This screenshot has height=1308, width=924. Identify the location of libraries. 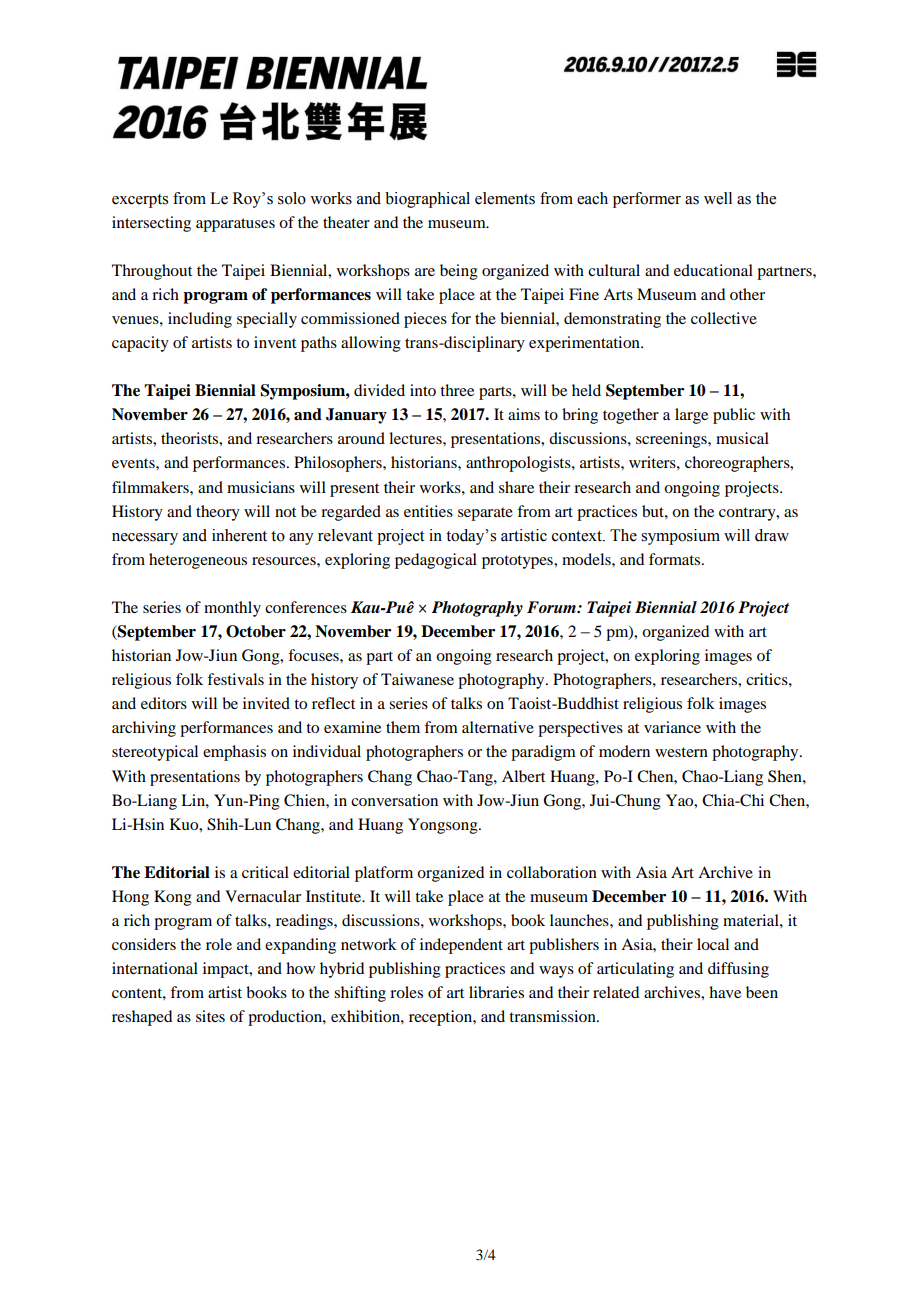
(496, 992).
